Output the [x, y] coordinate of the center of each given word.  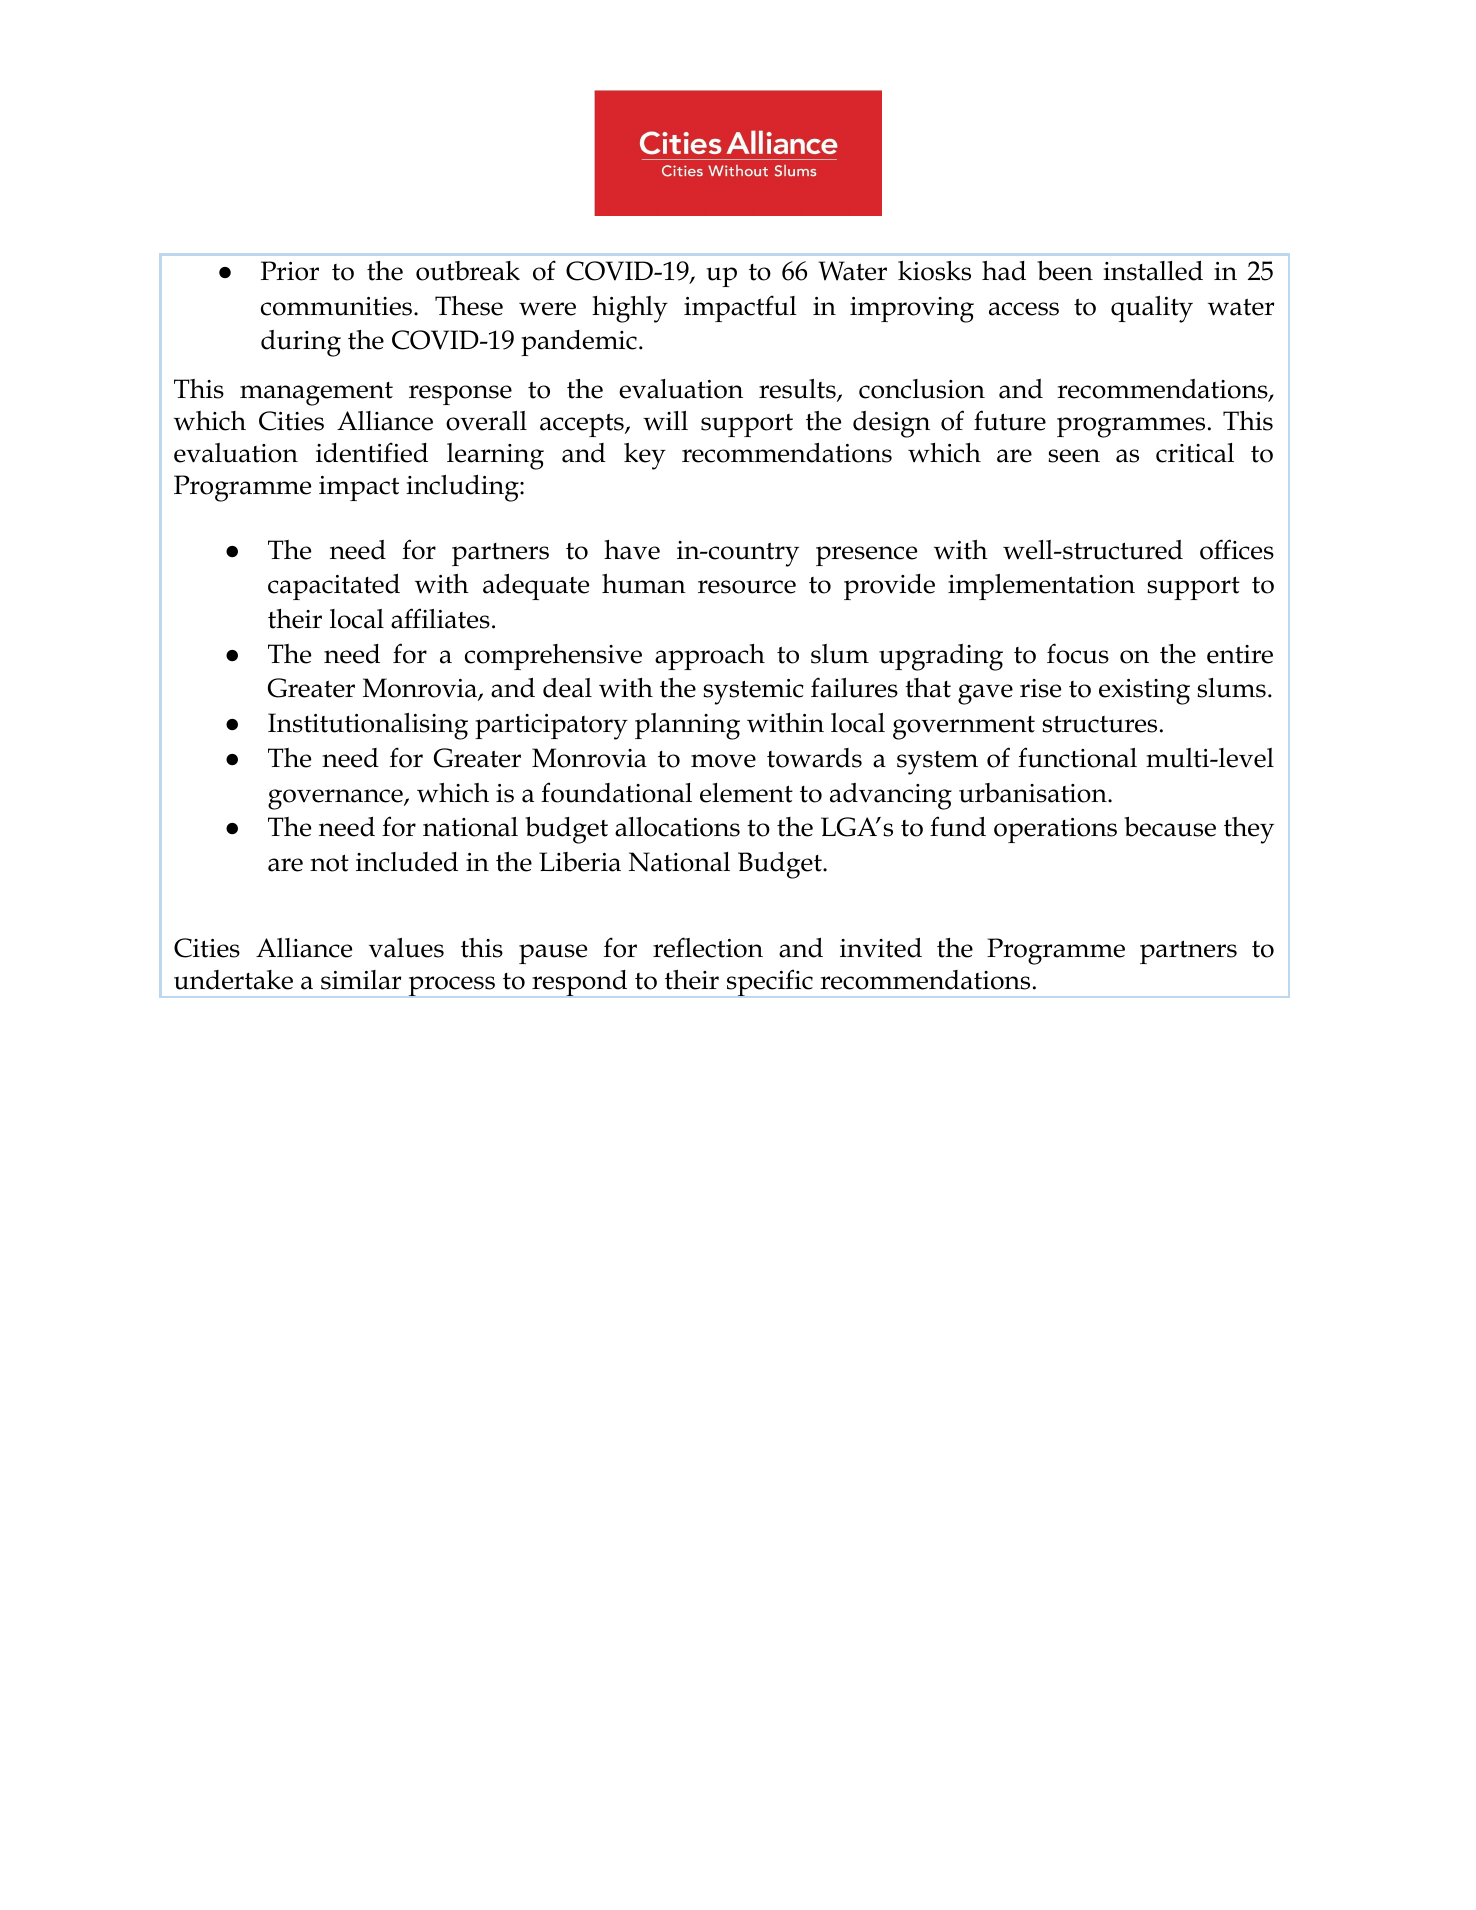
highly [630, 309]
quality [1152, 309]
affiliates [440, 618]
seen [1074, 456]
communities [338, 306]
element [746, 793]
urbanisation [1034, 793]
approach [710, 657]
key [645, 456]
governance [336, 799]
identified [372, 452]
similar [361, 980]
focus [1078, 653]
